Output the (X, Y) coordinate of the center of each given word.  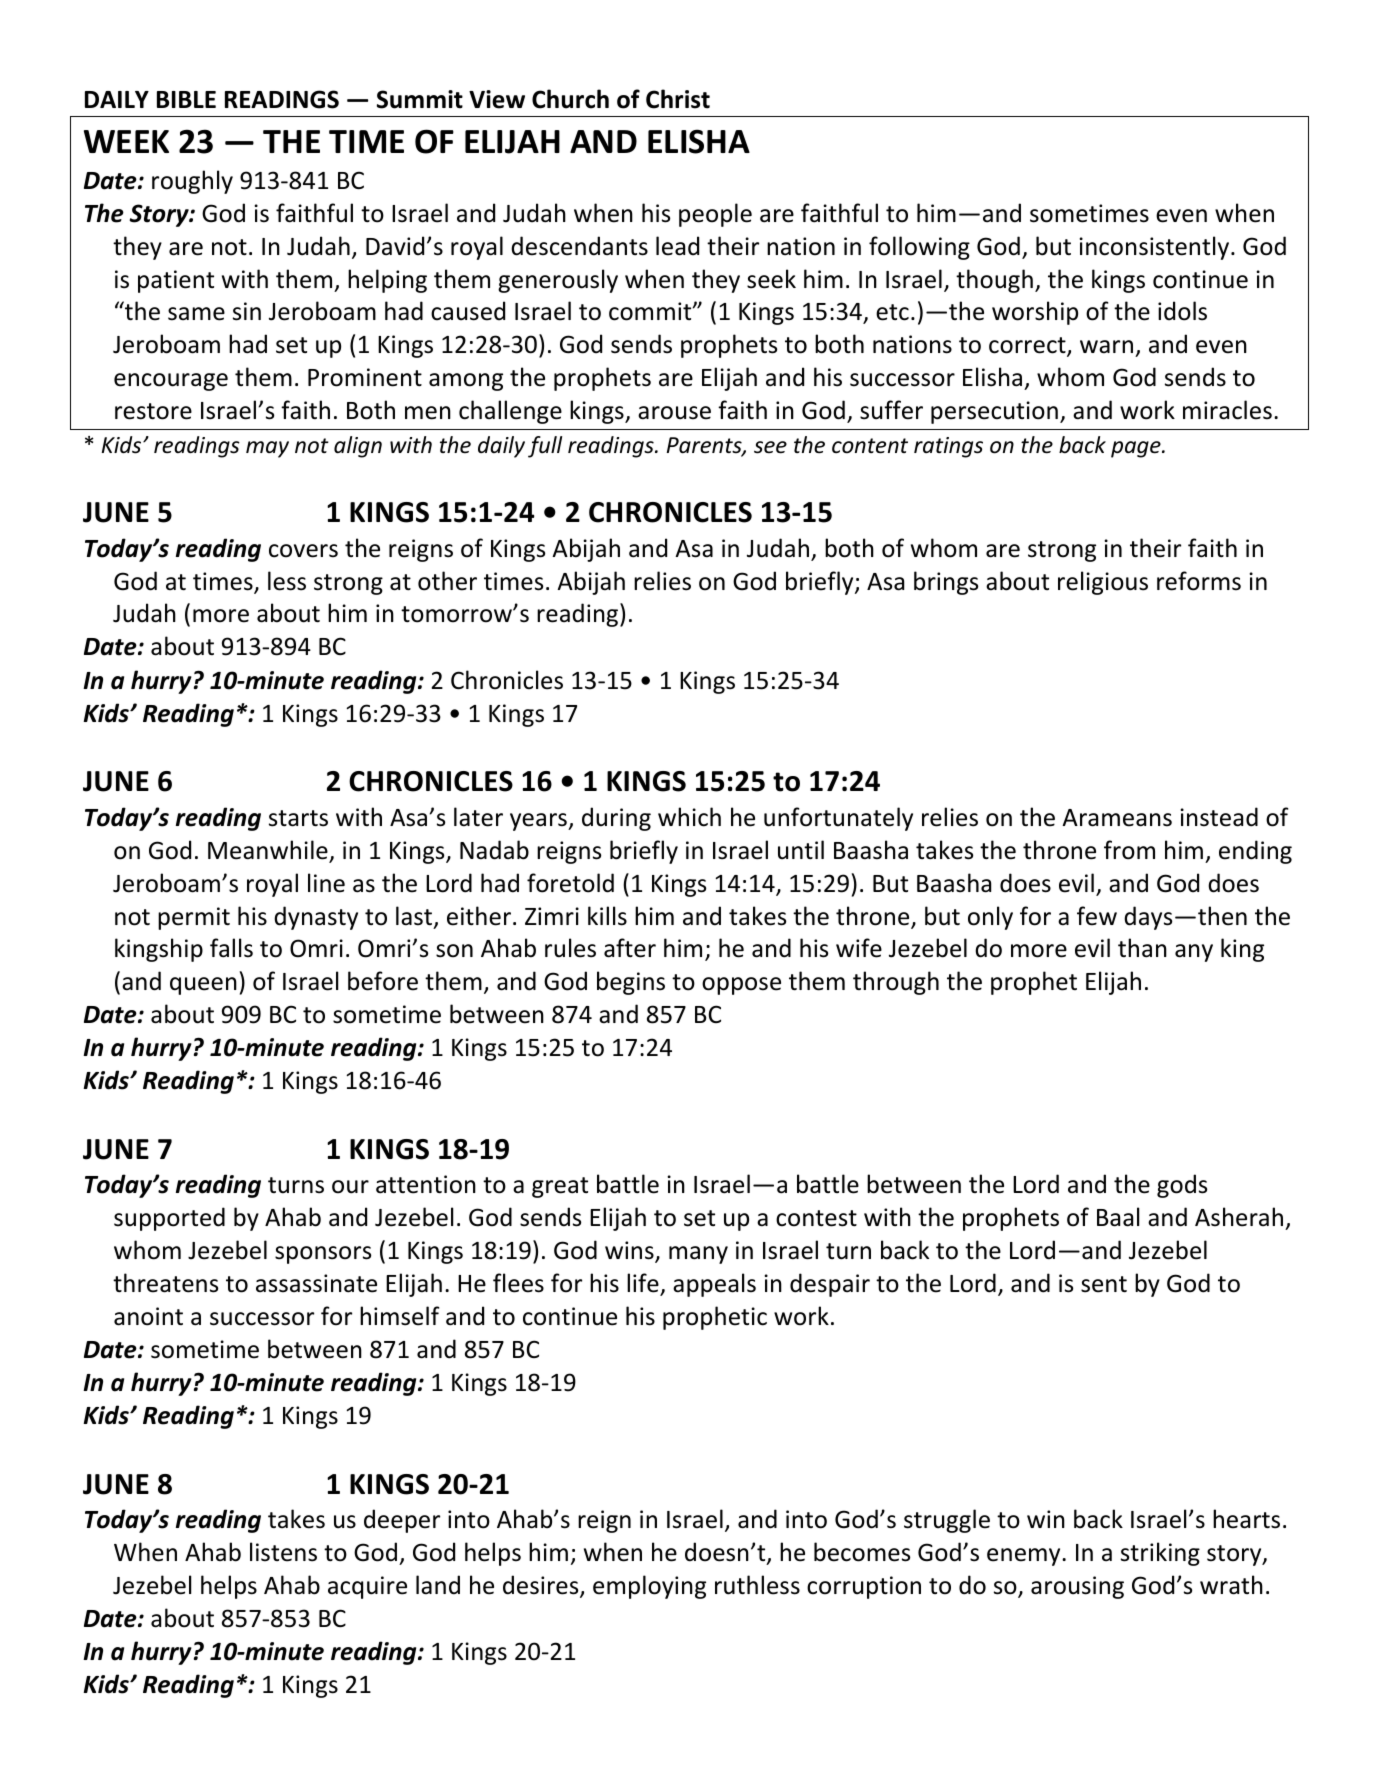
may (267, 449)
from (1129, 850)
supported (169, 1219)
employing (649, 1587)
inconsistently (1155, 248)
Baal (1118, 1217)
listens (283, 1552)
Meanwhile (269, 851)
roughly (192, 182)
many (698, 1255)
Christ (678, 99)
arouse (674, 413)
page (1137, 449)
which (689, 817)
